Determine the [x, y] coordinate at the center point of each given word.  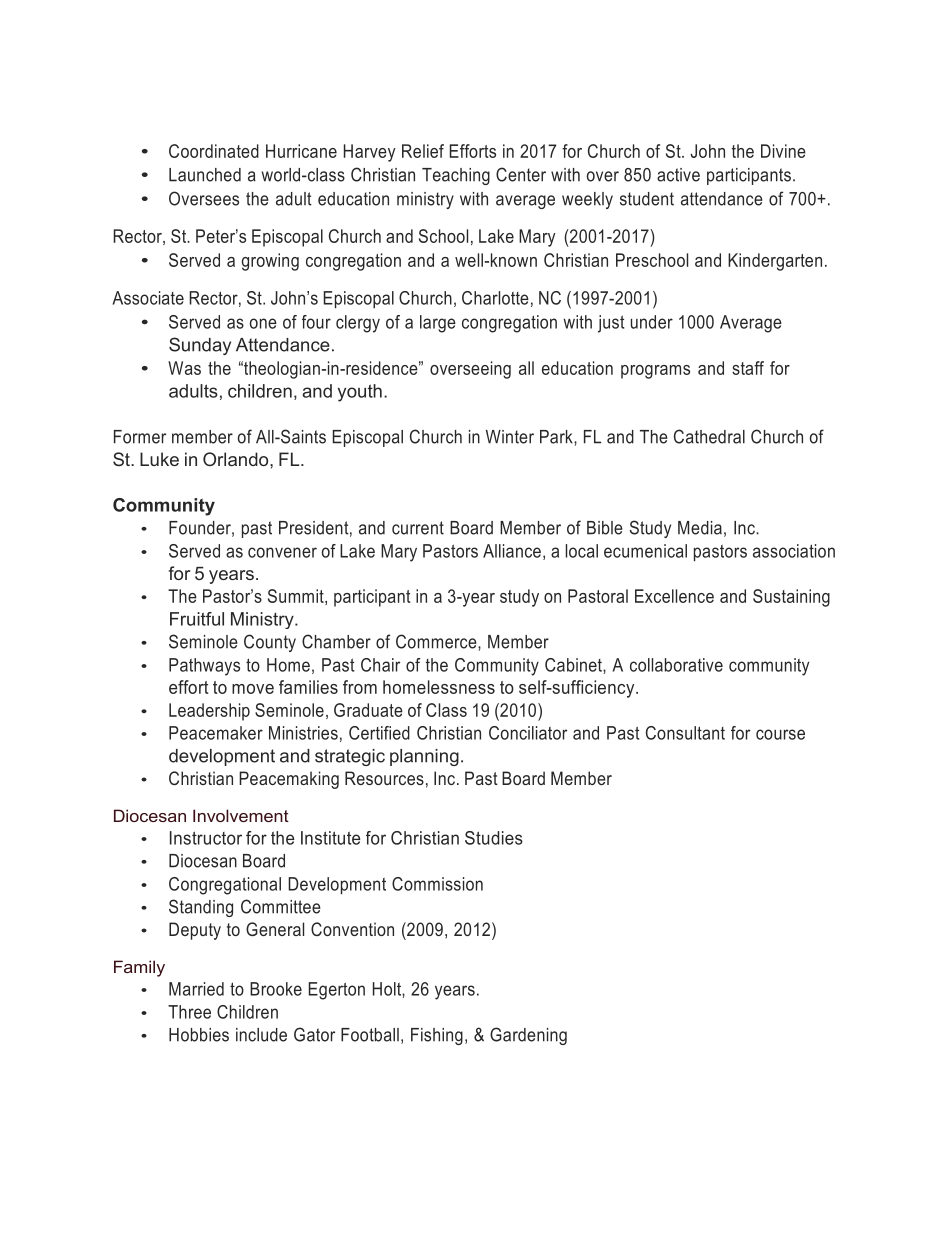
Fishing [437, 1036]
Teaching [456, 176]
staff [748, 368]
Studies [494, 838]
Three [189, 1012]
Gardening [528, 1036]
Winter [510, 437]
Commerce [437, 641]
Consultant [685, 733]
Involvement [241, 815]
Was [184, 368]
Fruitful [197, 619]
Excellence [674, 596]
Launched [205, 175]
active [678, 175]
